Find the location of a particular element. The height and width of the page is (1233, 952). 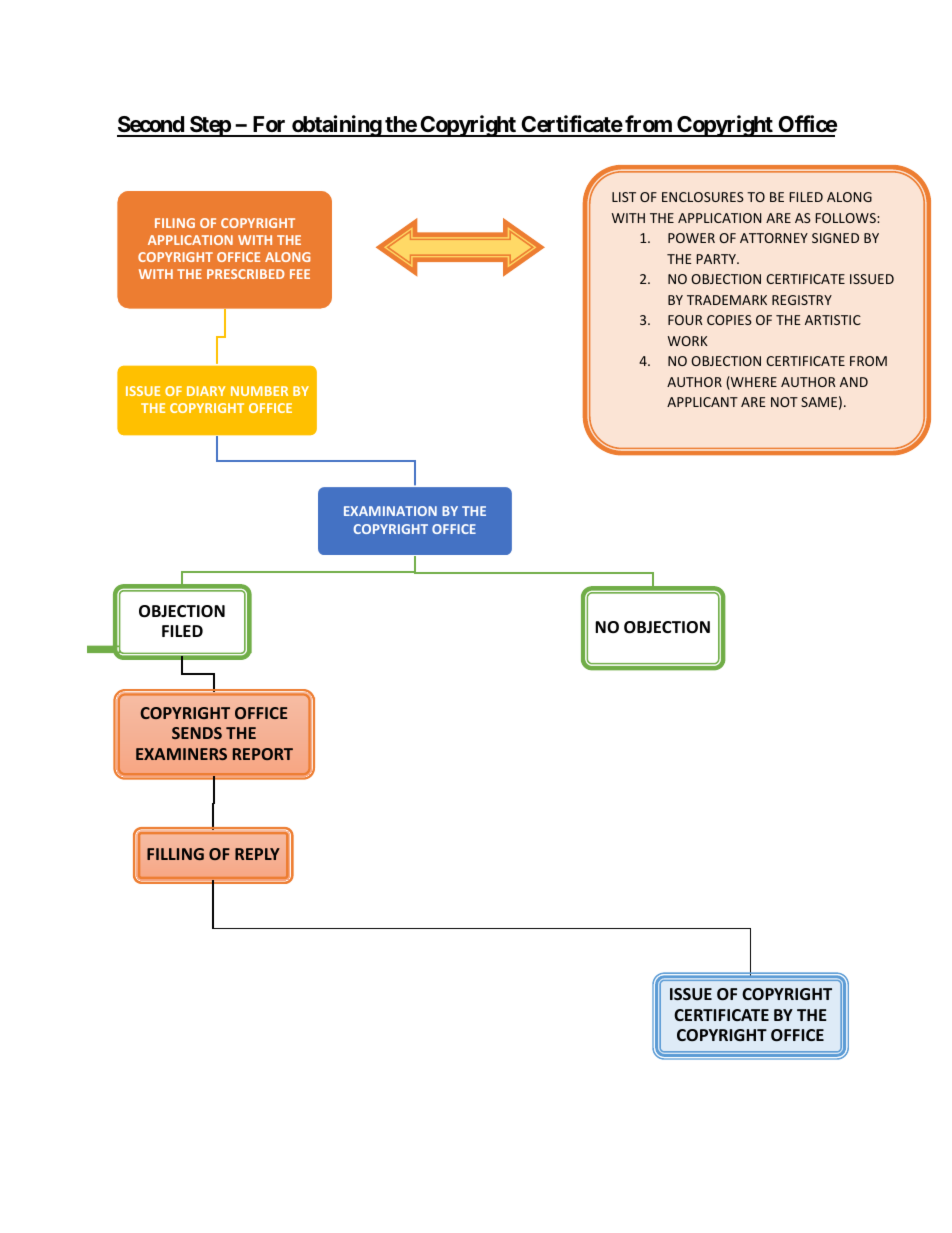

NUMBER is located at coordinates (259, 391).
